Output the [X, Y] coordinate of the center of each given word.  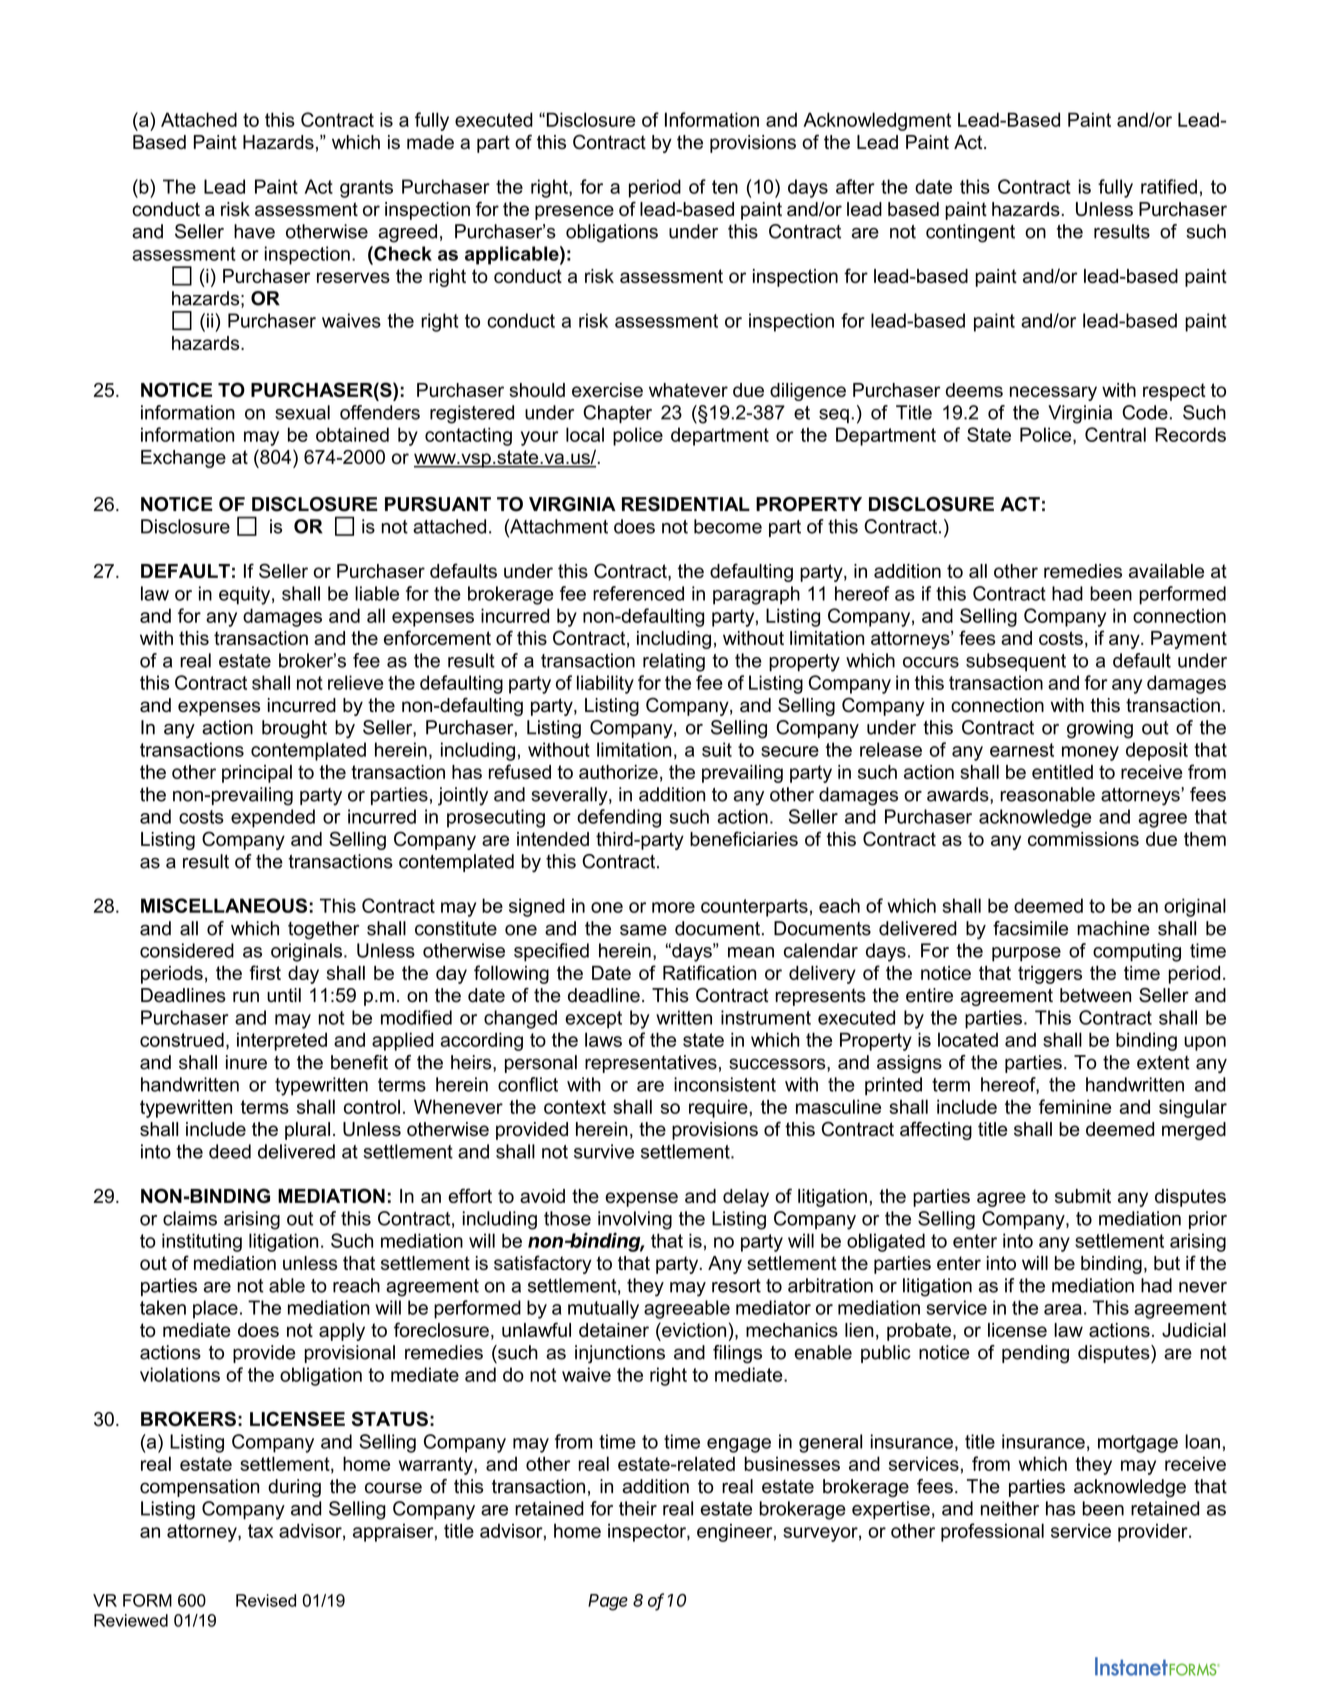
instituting [202, 1242]
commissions [1083, 839]
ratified [1169, 186]
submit [1083, 1196]
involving [635, 1220]
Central [1115, 434]
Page [608, 1602]
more [673, 907]
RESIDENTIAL [686, 504]
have [254, 231]
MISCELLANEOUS [224, 905]
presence [574, 212]
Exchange [183, 459]
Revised [266, 1600]
